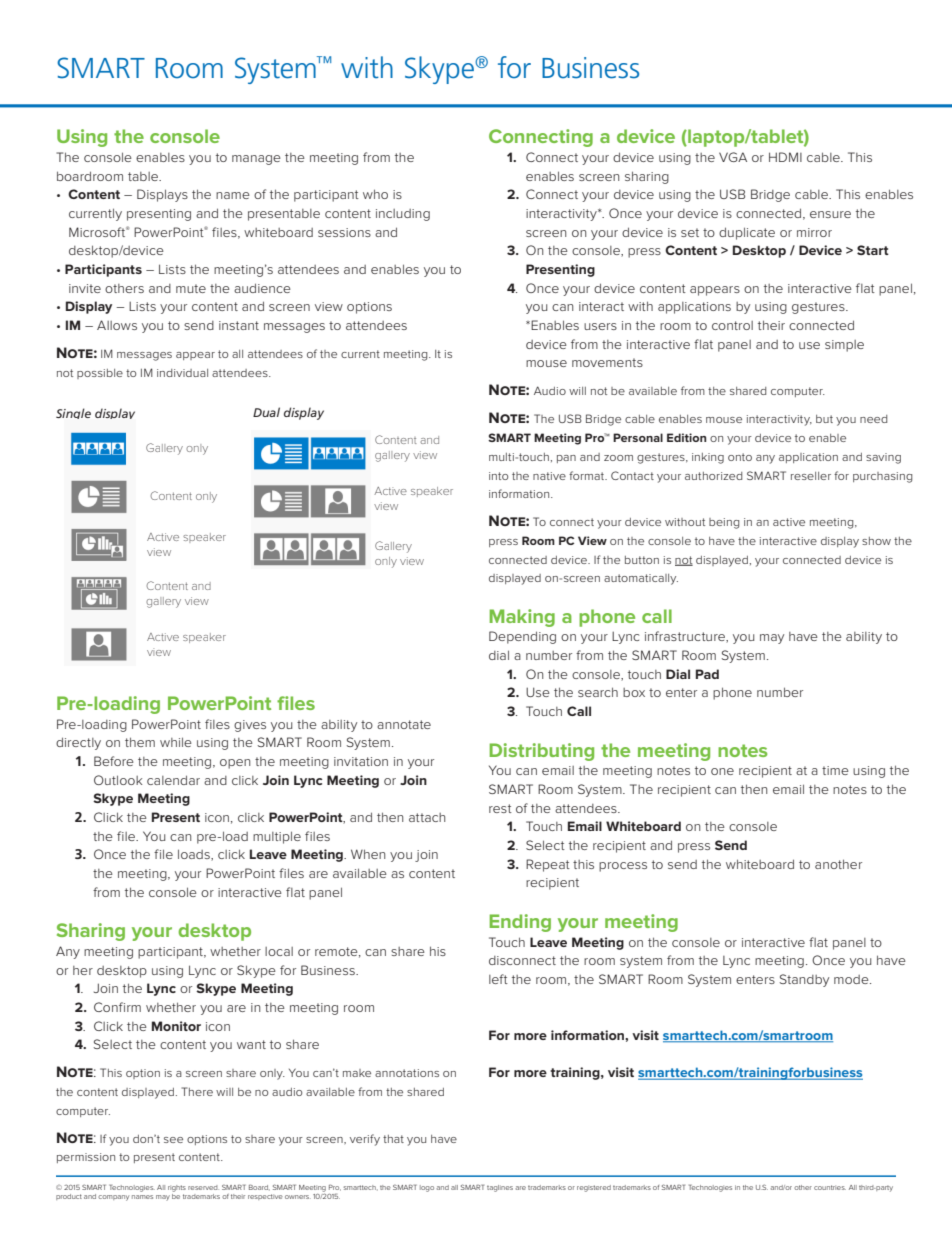 The image size is (952, 1233). What do you see at coordinates (785, 157) in the screenshot?
I see `HDMI` at bounding box center [785, 157].
